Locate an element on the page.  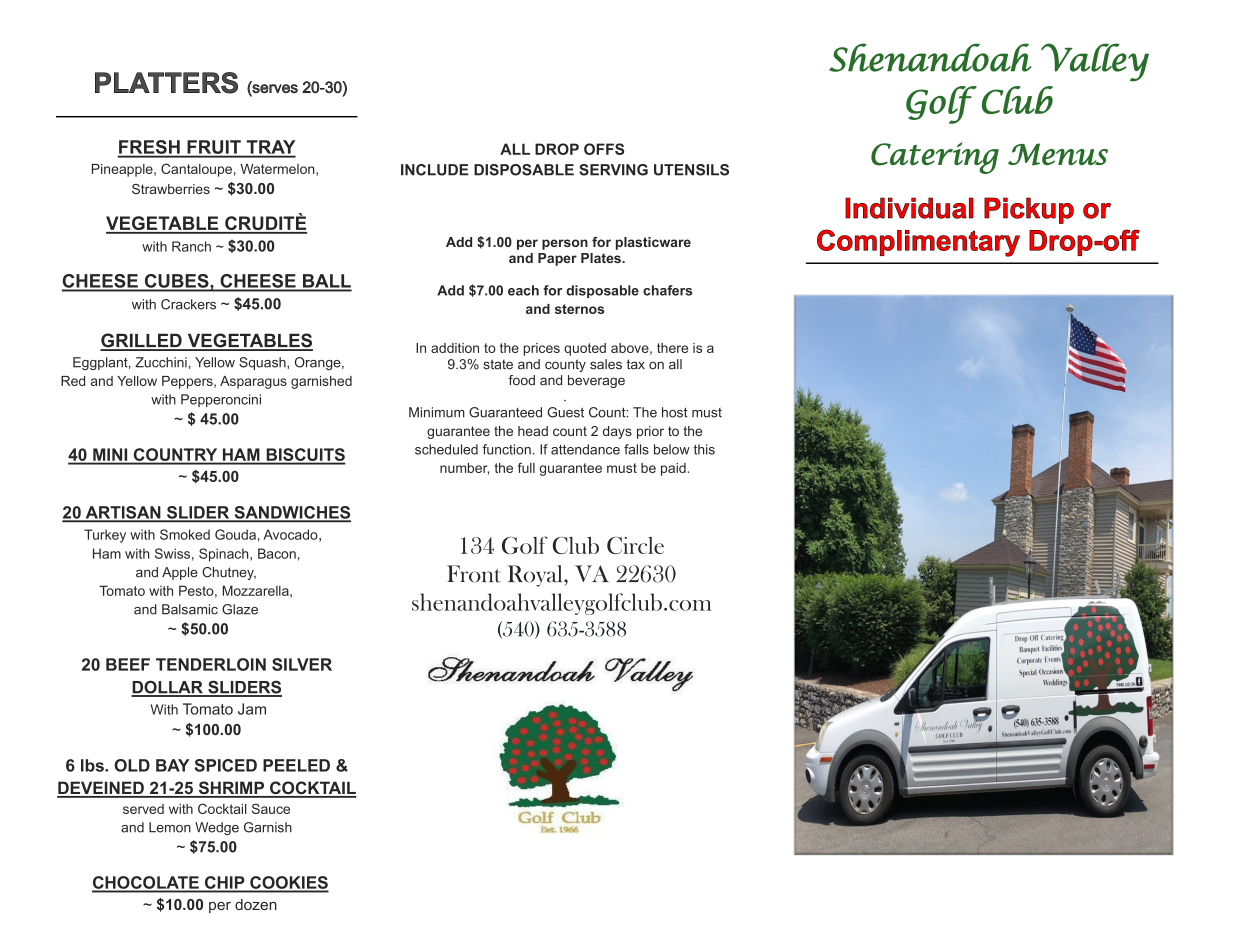
Cantaloupe is located at coordinates (196, 170).
